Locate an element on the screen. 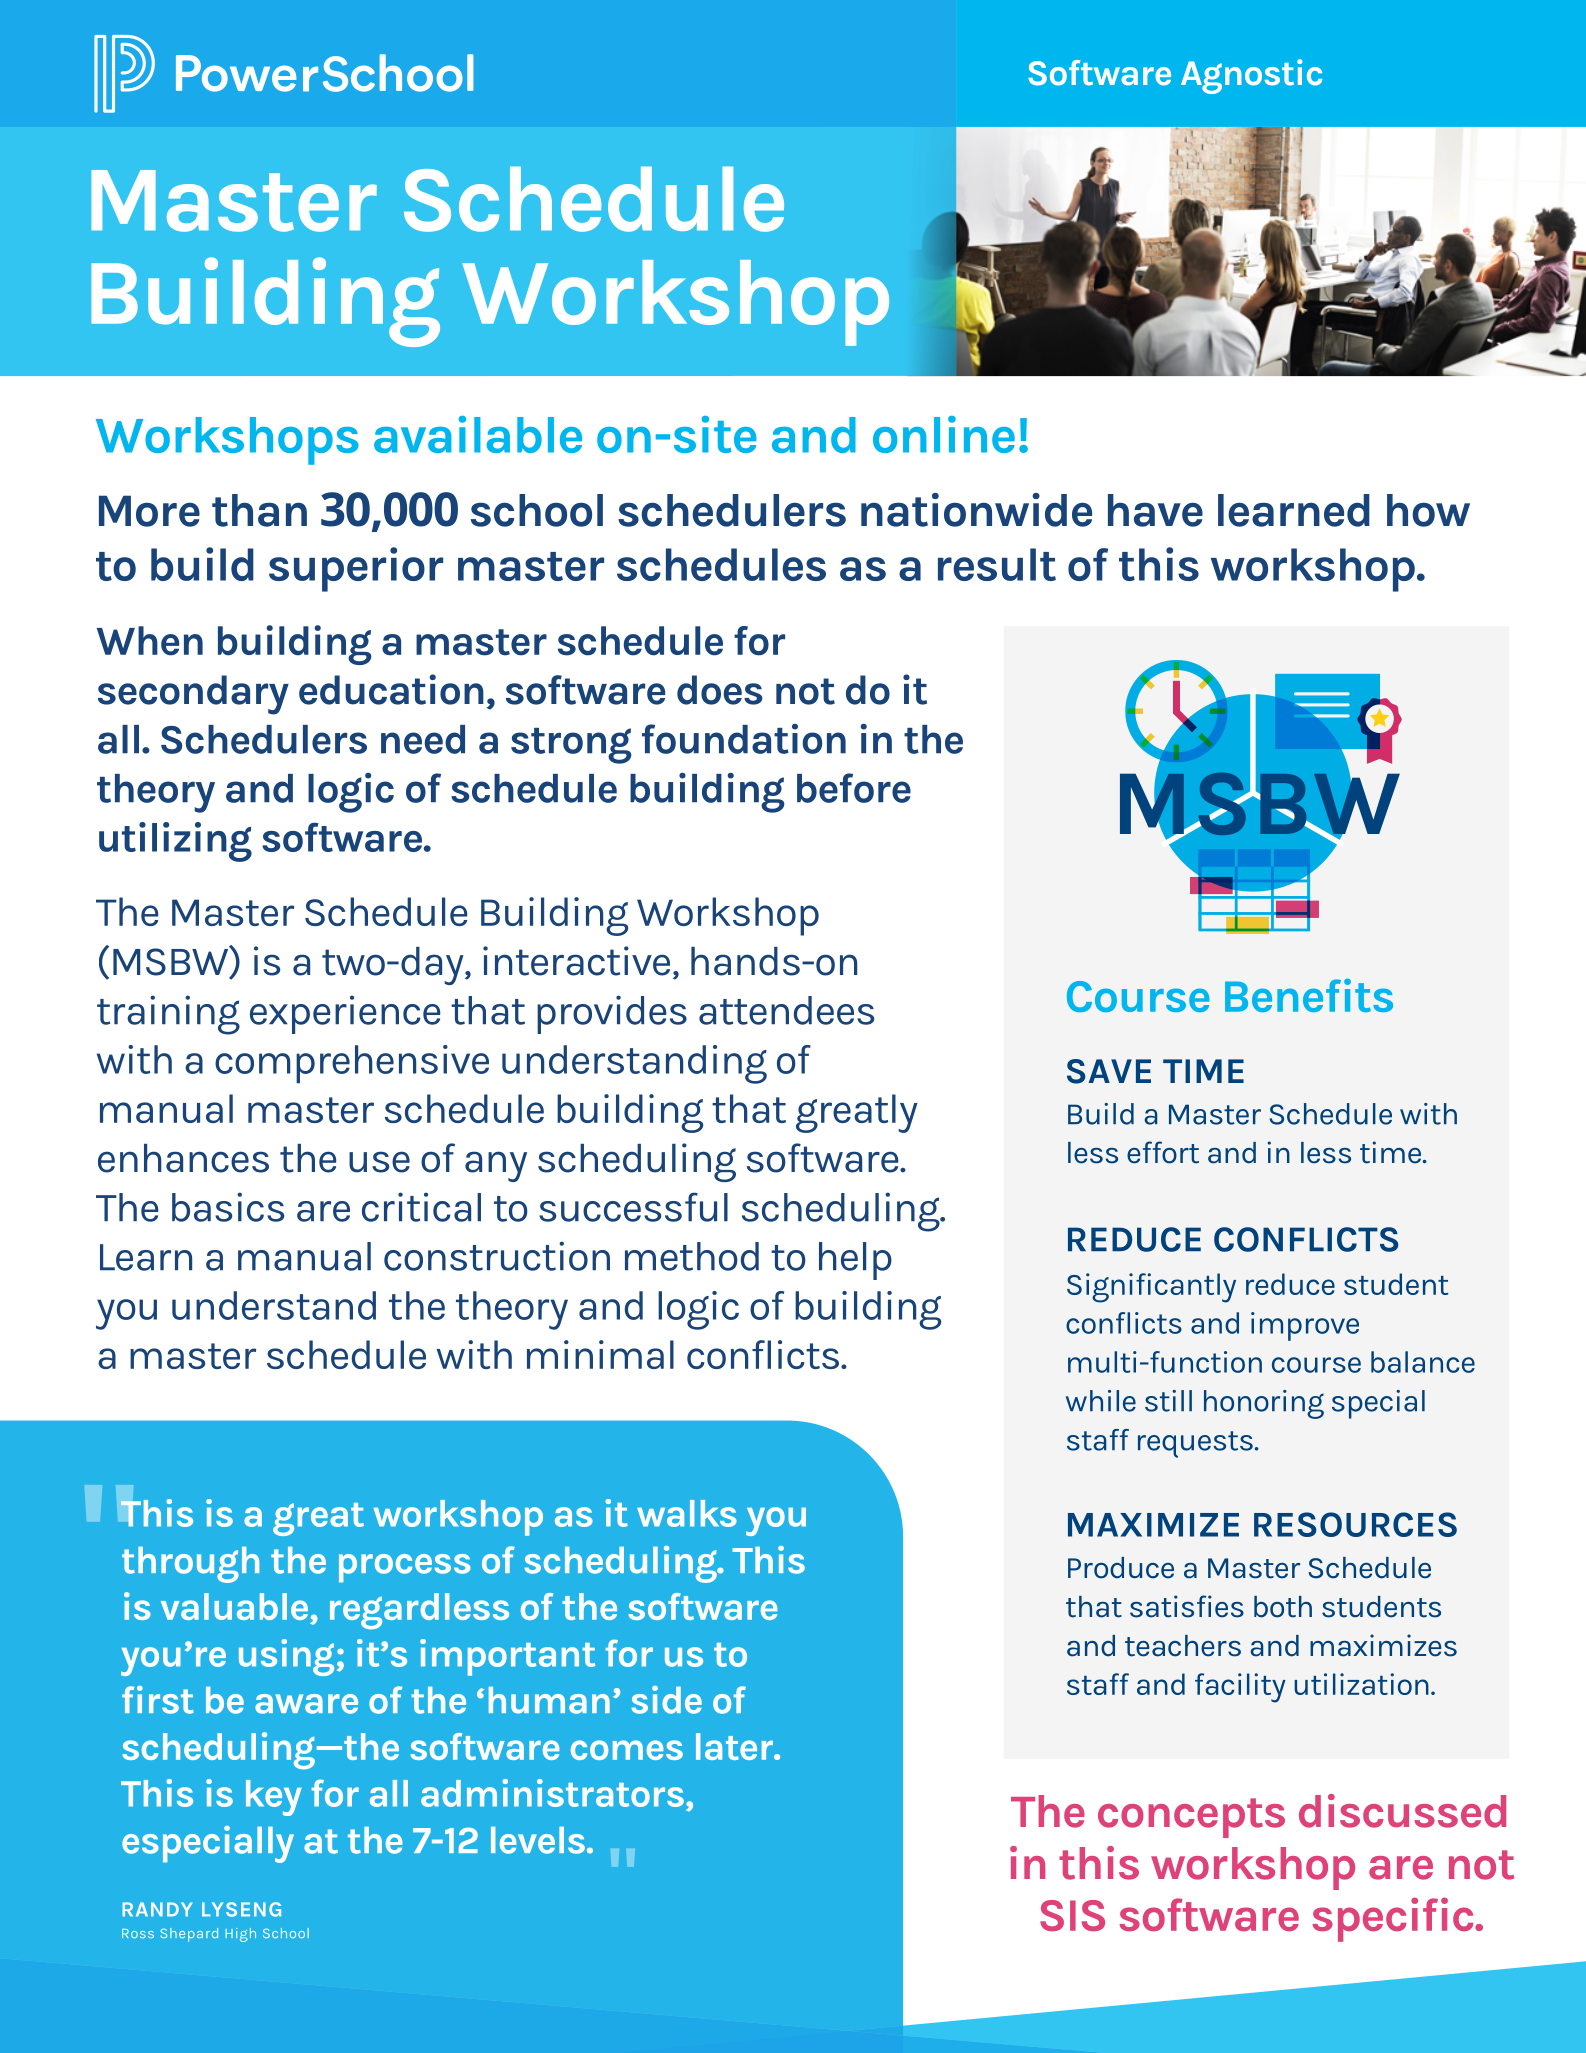 This screenshot has height=2053, width=1586. basics is located at coordinates (228, 1207).
